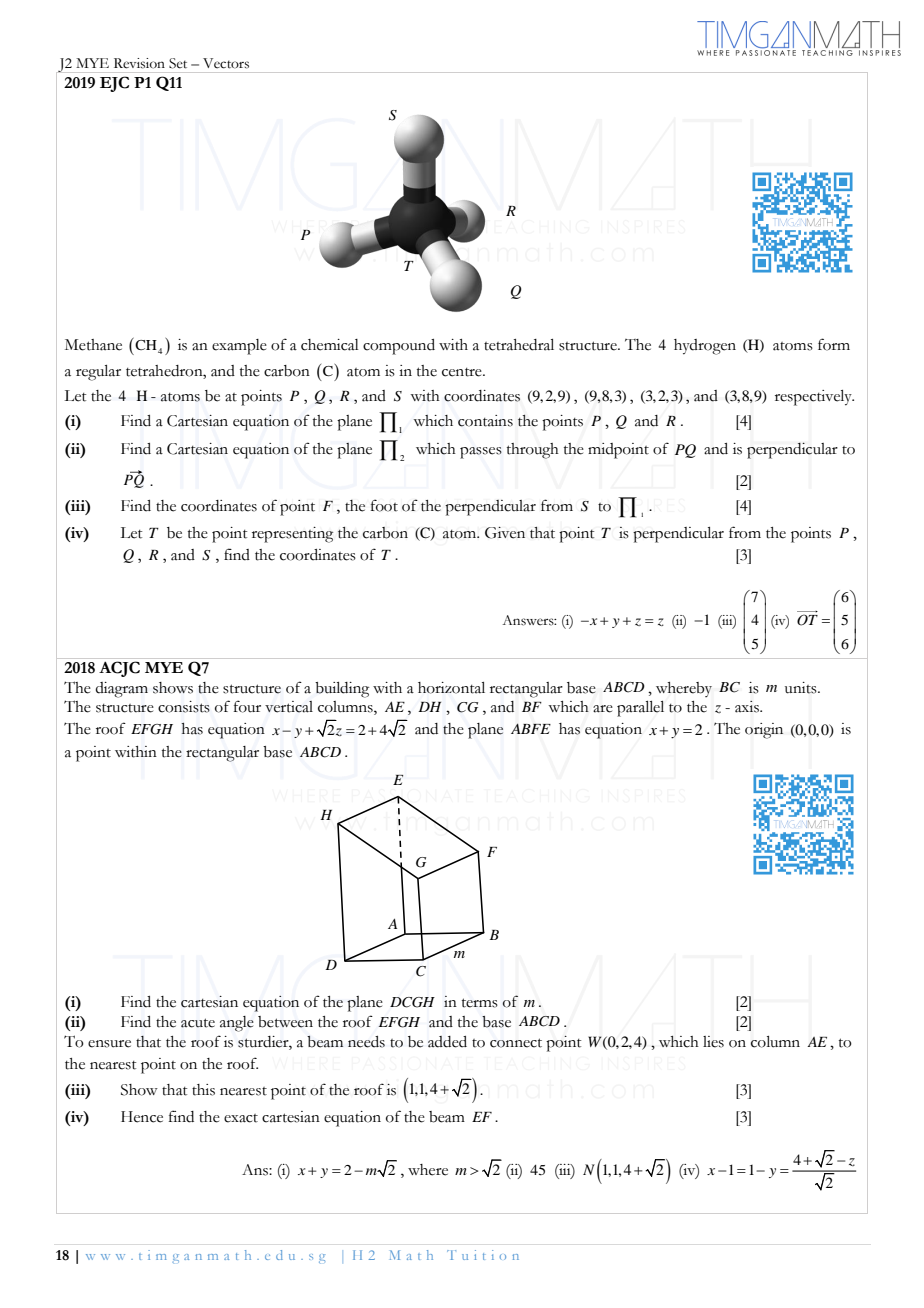  Describe the element at coordinates (447, 1042) in the screenshot. I see `added` at that location.
